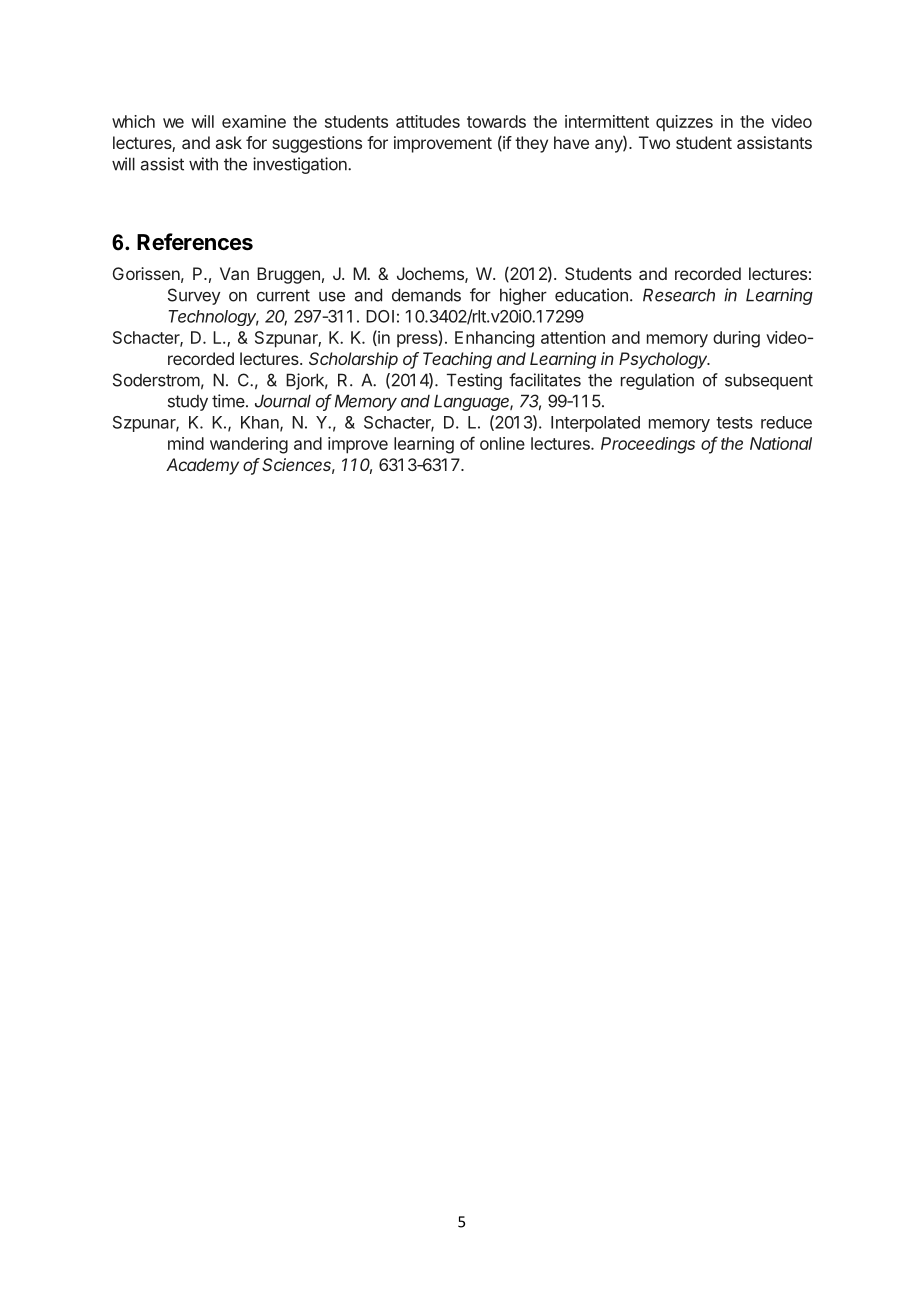 Image resolution: width=924 pixels, height=1308 pixels. Describe the element at coordinates (301, 165) in the screenshot. I see `investigation` at that location.
